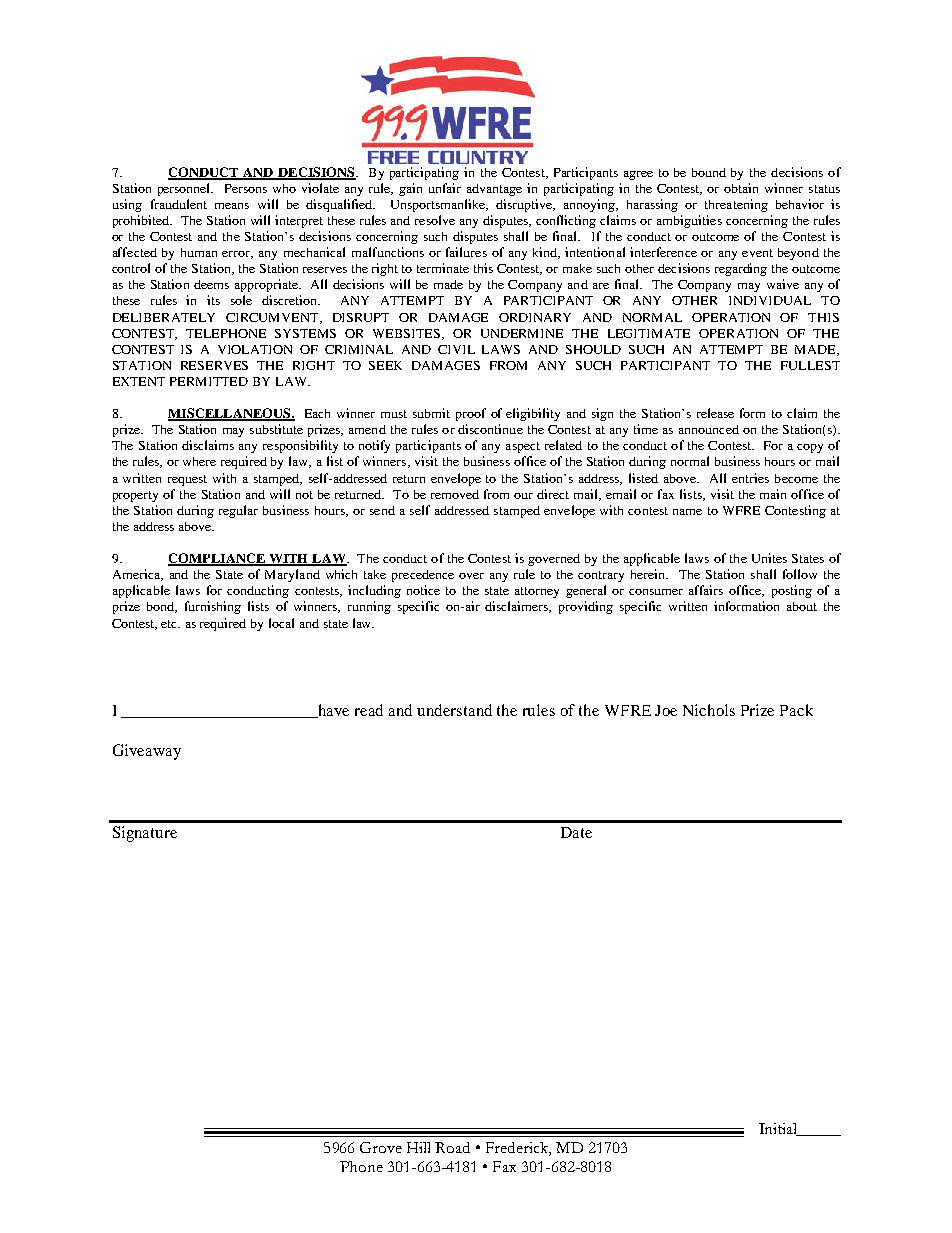  I want to click on means, so click(232, 206).
